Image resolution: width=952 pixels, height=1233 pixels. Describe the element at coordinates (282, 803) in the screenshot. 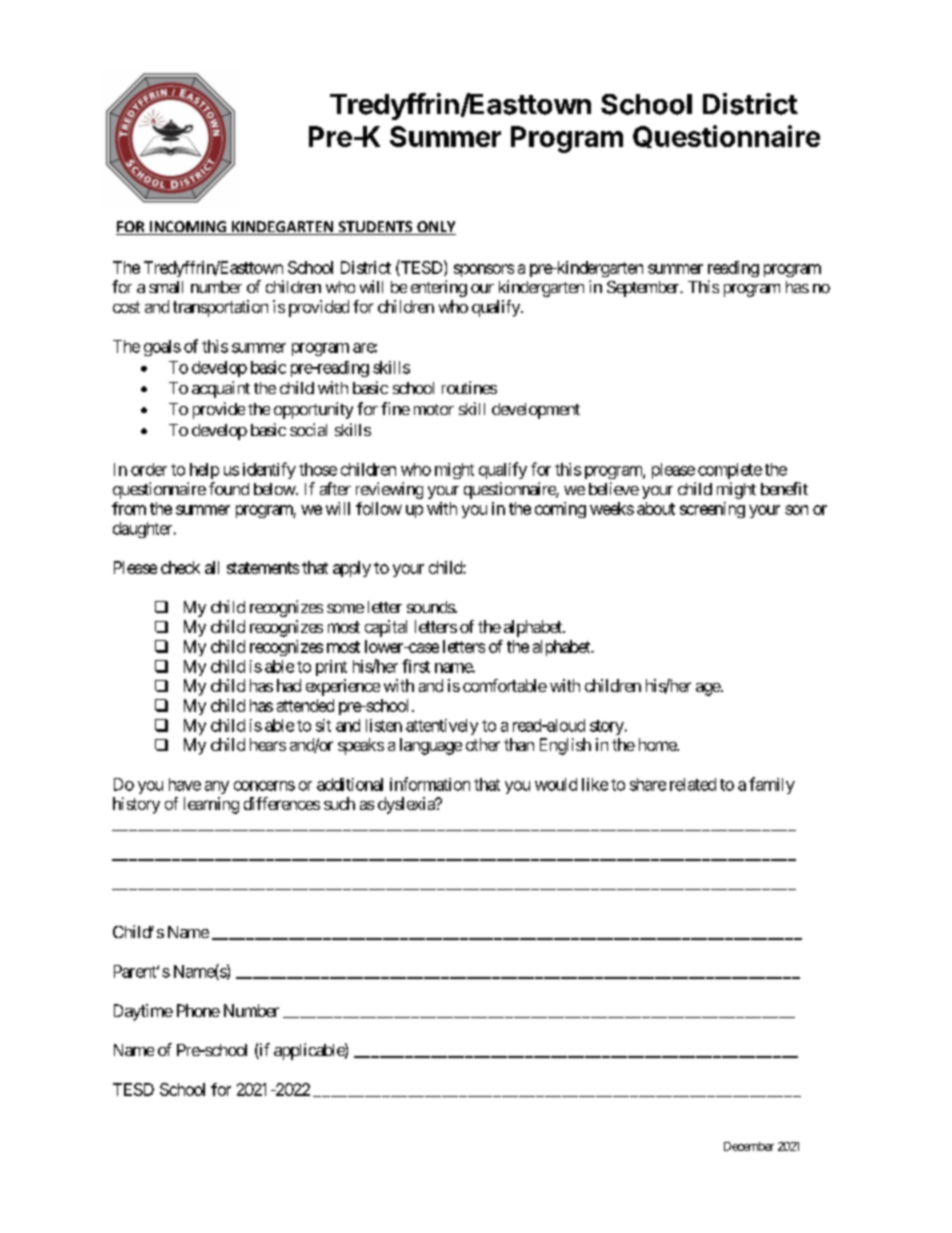

I see `differences` at that location.
